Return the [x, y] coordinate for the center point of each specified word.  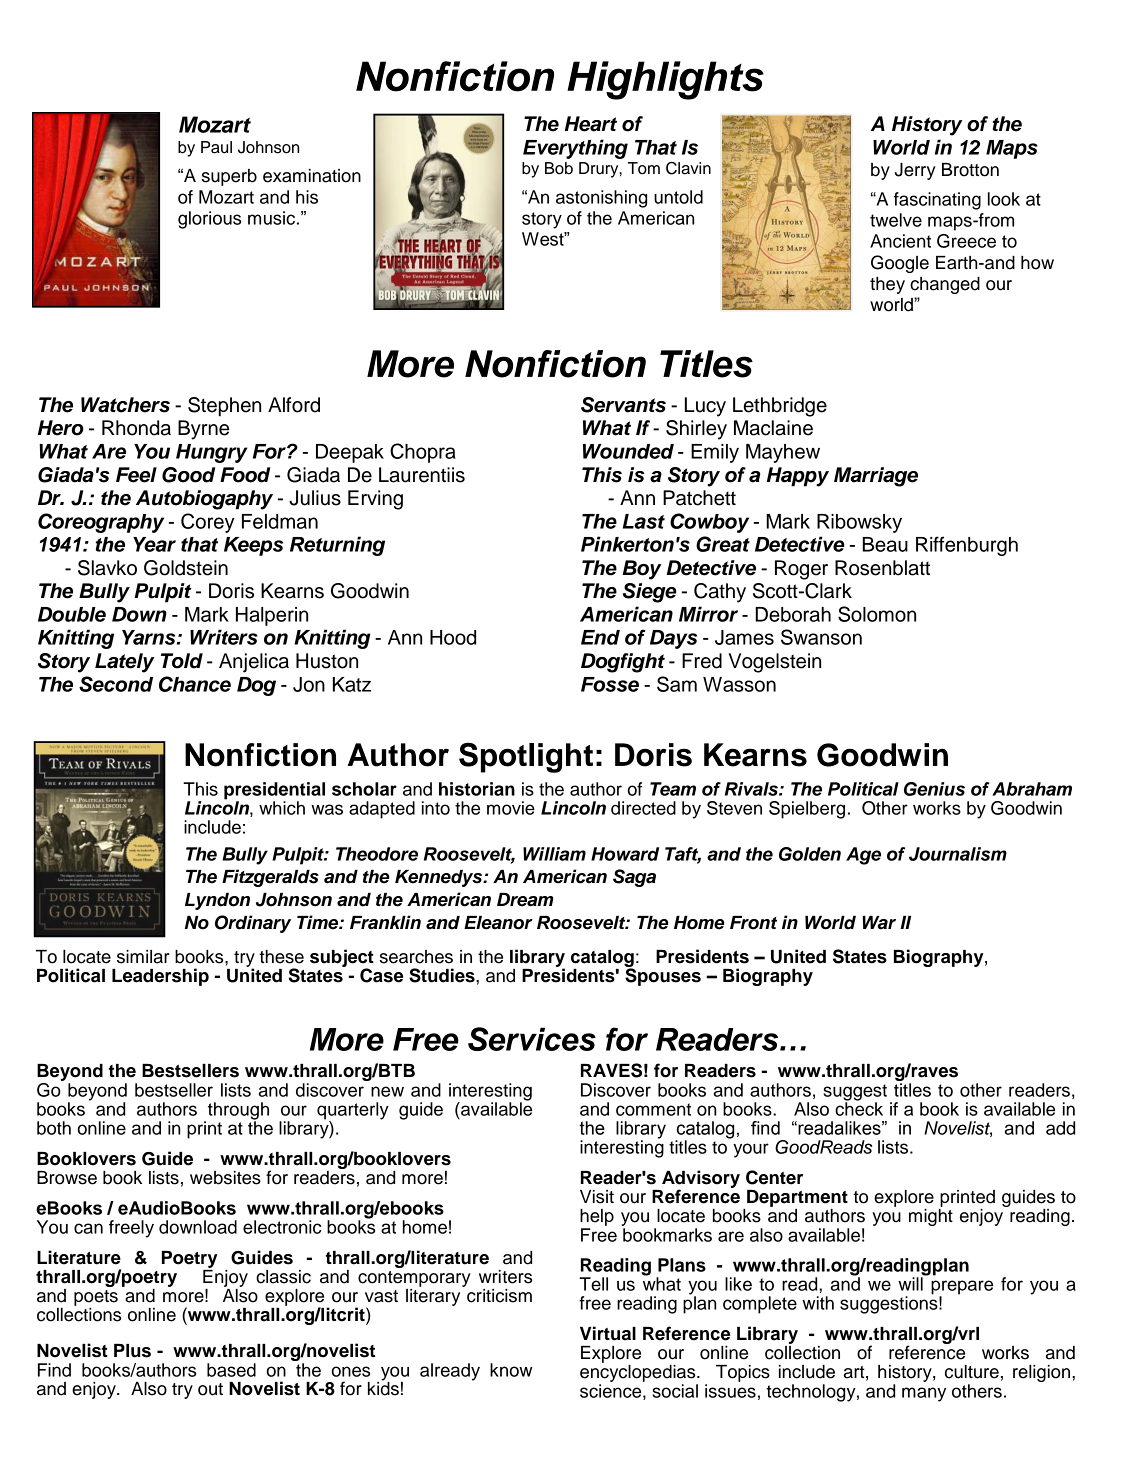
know [511, 1370]
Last [644, 521]
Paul [216, 147]
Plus [132, 1351]
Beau [885, 544]
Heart [591, 124]
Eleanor [498, 923]
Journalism [958, 854]
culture [972, 1372]
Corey [208, 523]
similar [143, 957]
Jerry [915, 171]
